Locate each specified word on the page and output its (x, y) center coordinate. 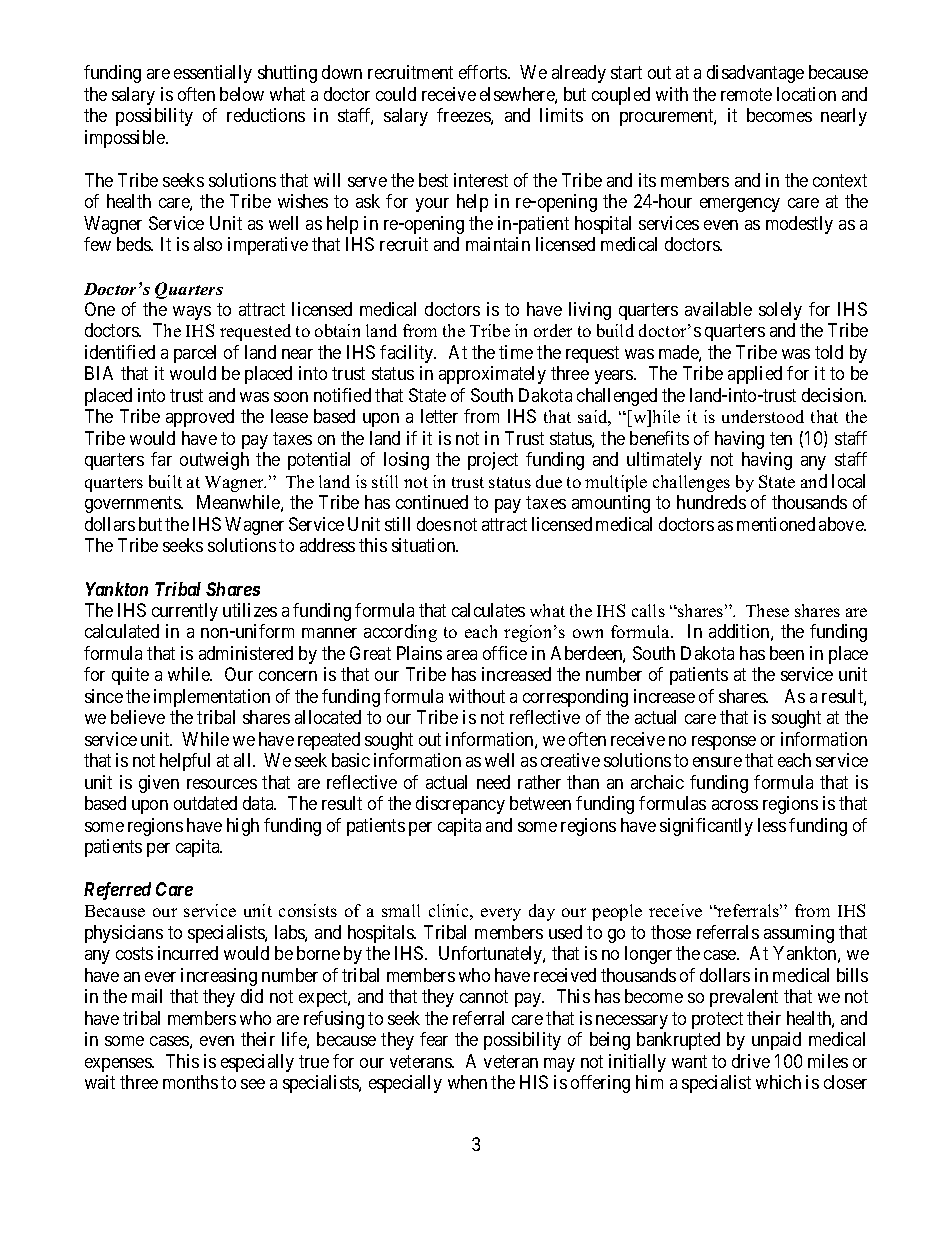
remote (746, 94)
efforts (484, 72)
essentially (213, 74)
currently (185, 612)
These (767, 610)
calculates (488, 610)
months (190, 1082)
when (467, 1082)
